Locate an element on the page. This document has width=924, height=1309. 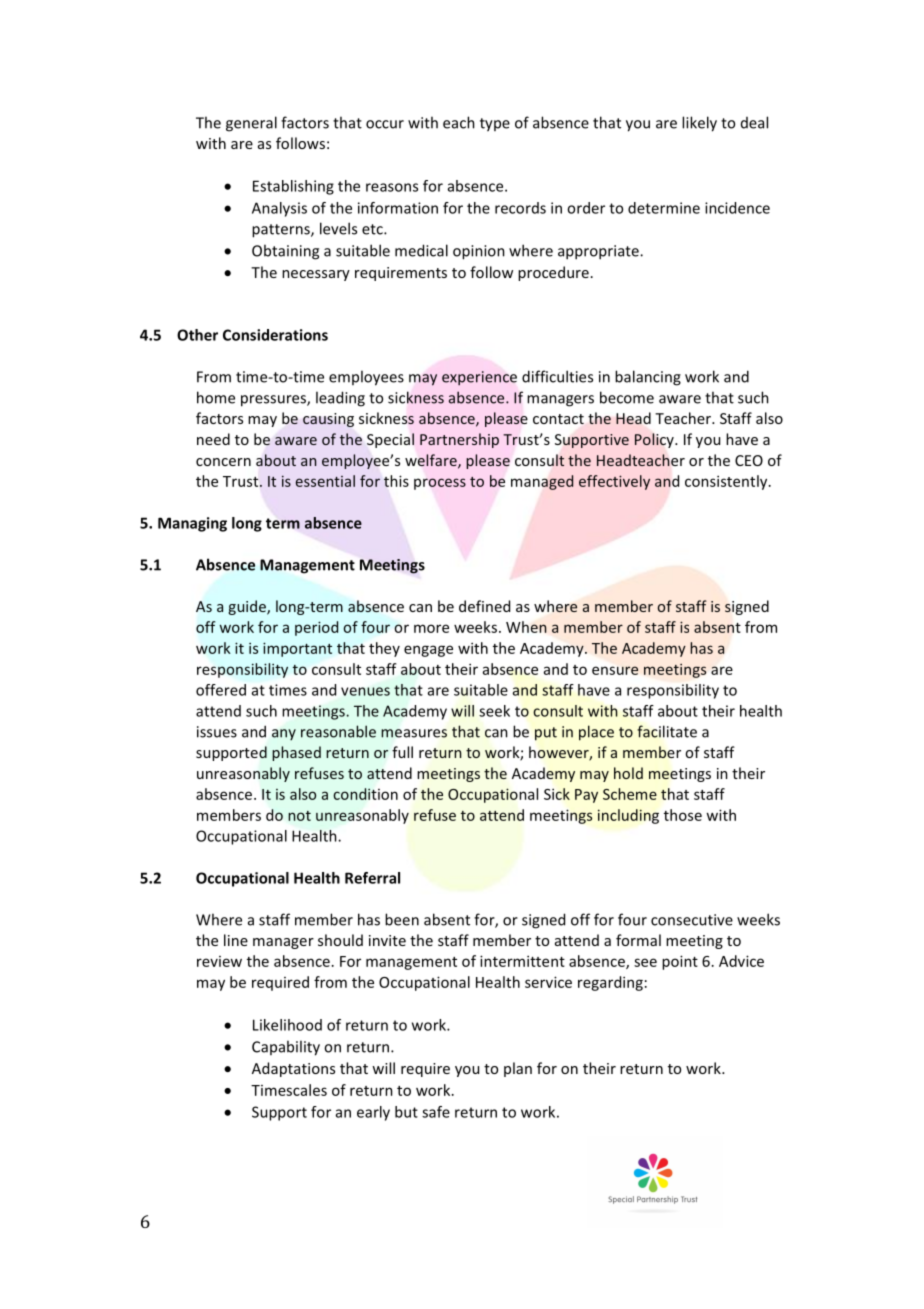
phased is located at coordinates (296, 753).
